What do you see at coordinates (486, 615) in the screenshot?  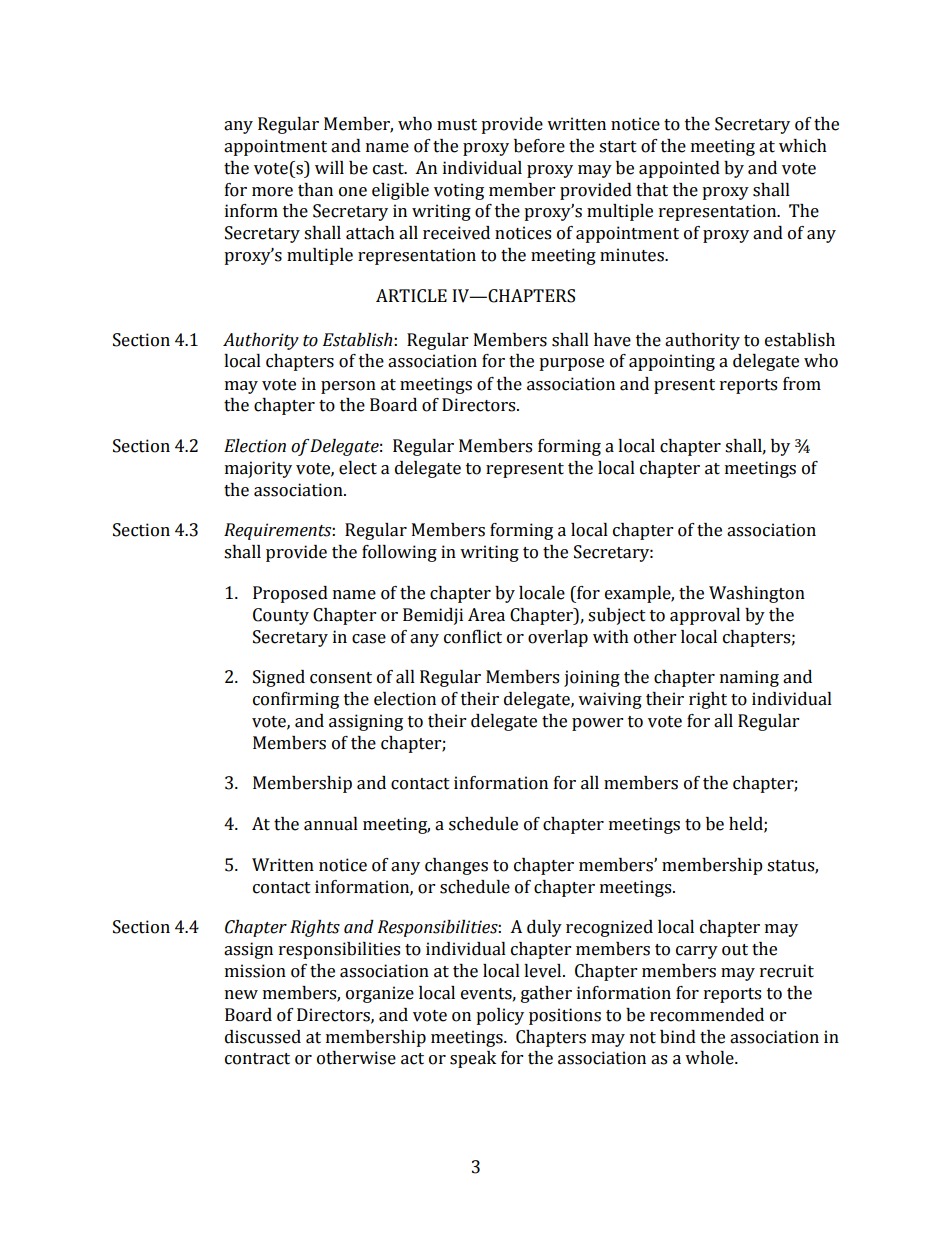 I see `Area` at bounding box center [486, 615].
